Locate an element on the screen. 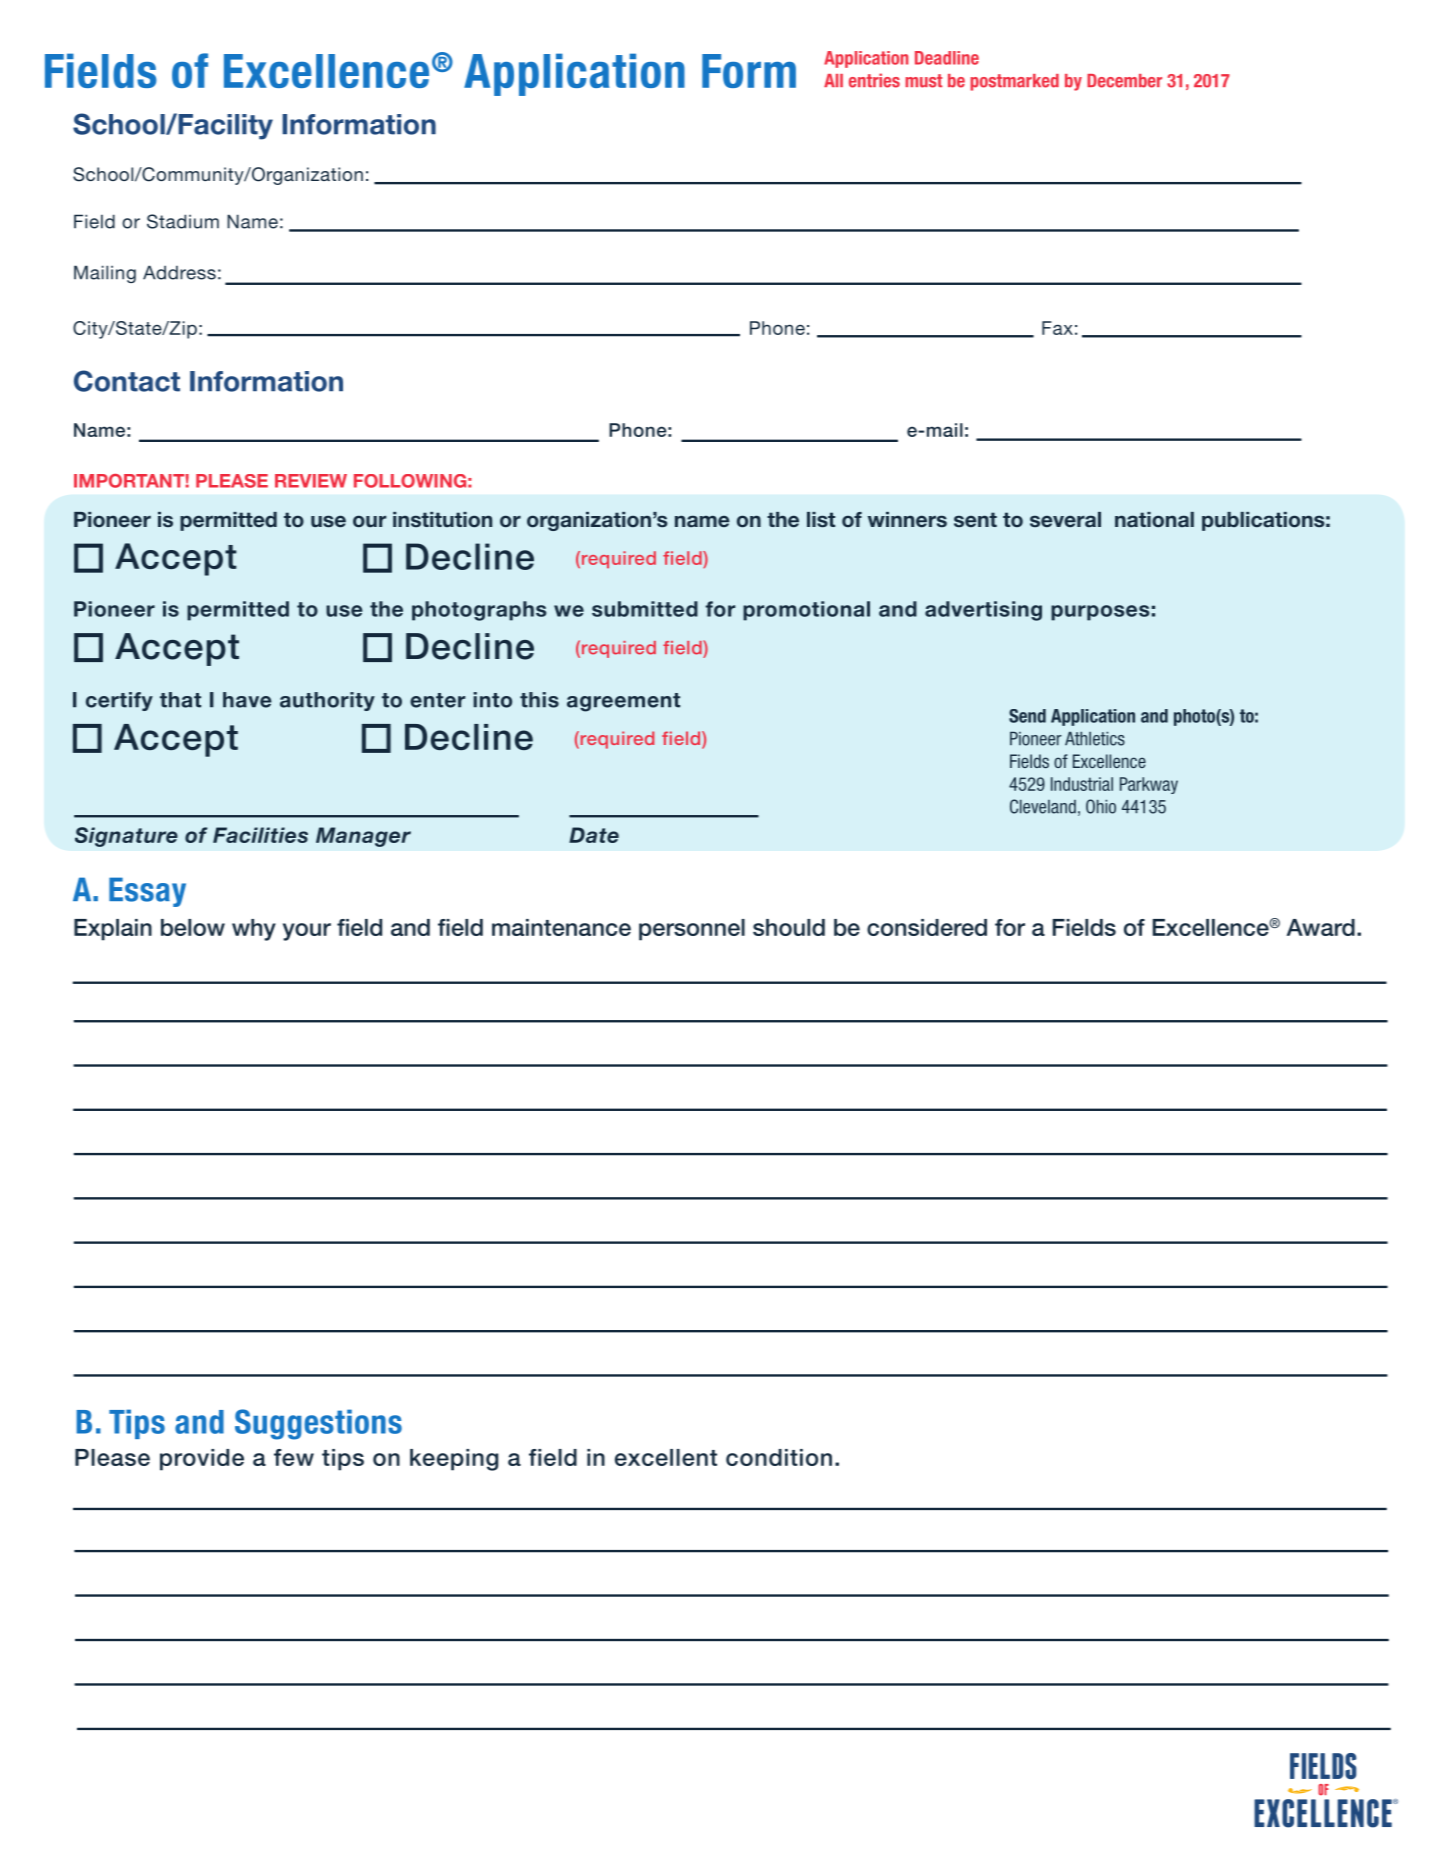 This screenshot has width=1446, height=1871. condition is located at coordinates (779, 1457).
